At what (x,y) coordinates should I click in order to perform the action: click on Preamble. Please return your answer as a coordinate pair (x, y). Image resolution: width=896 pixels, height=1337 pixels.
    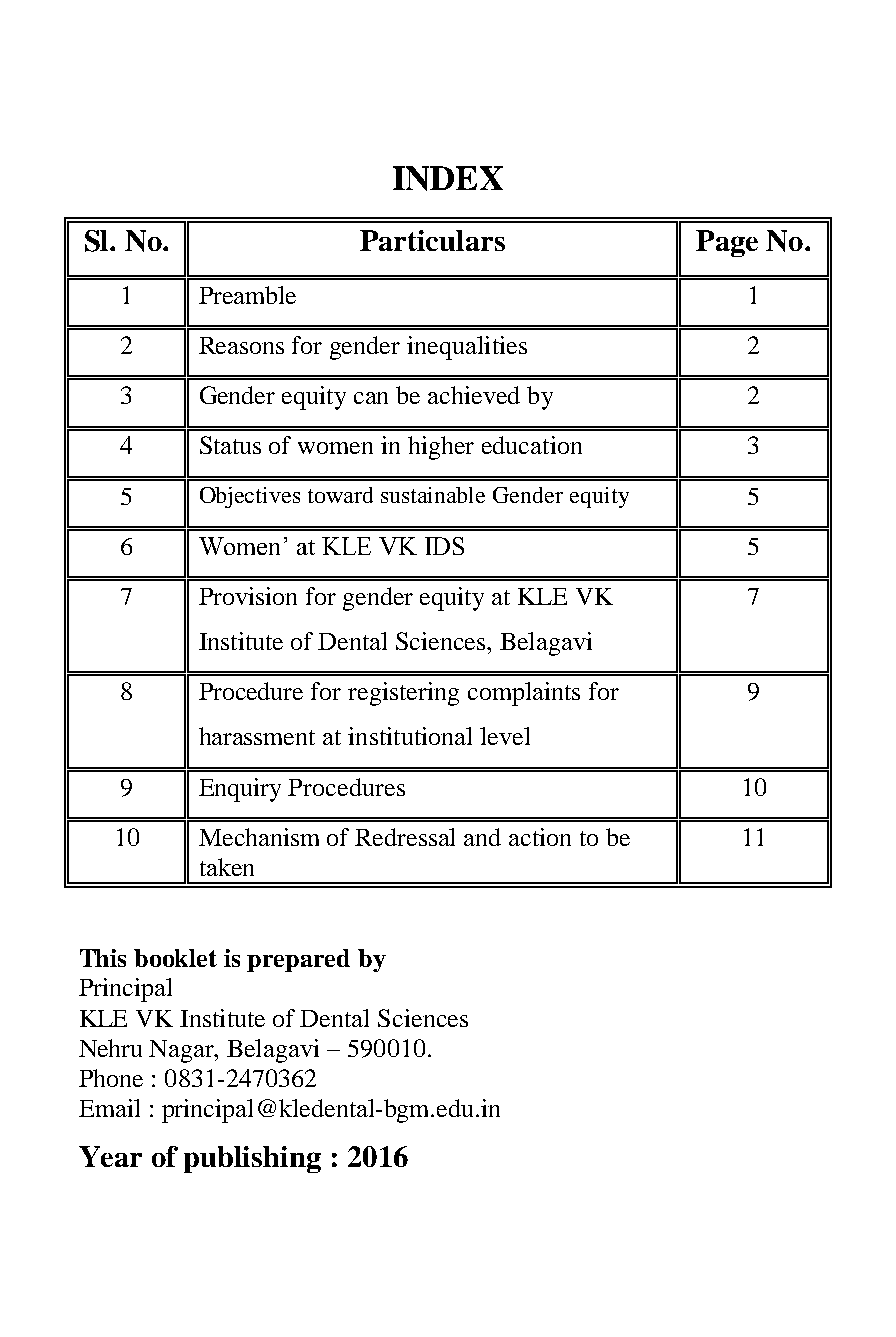
    Looking at the image, I should click on (247, 295).
